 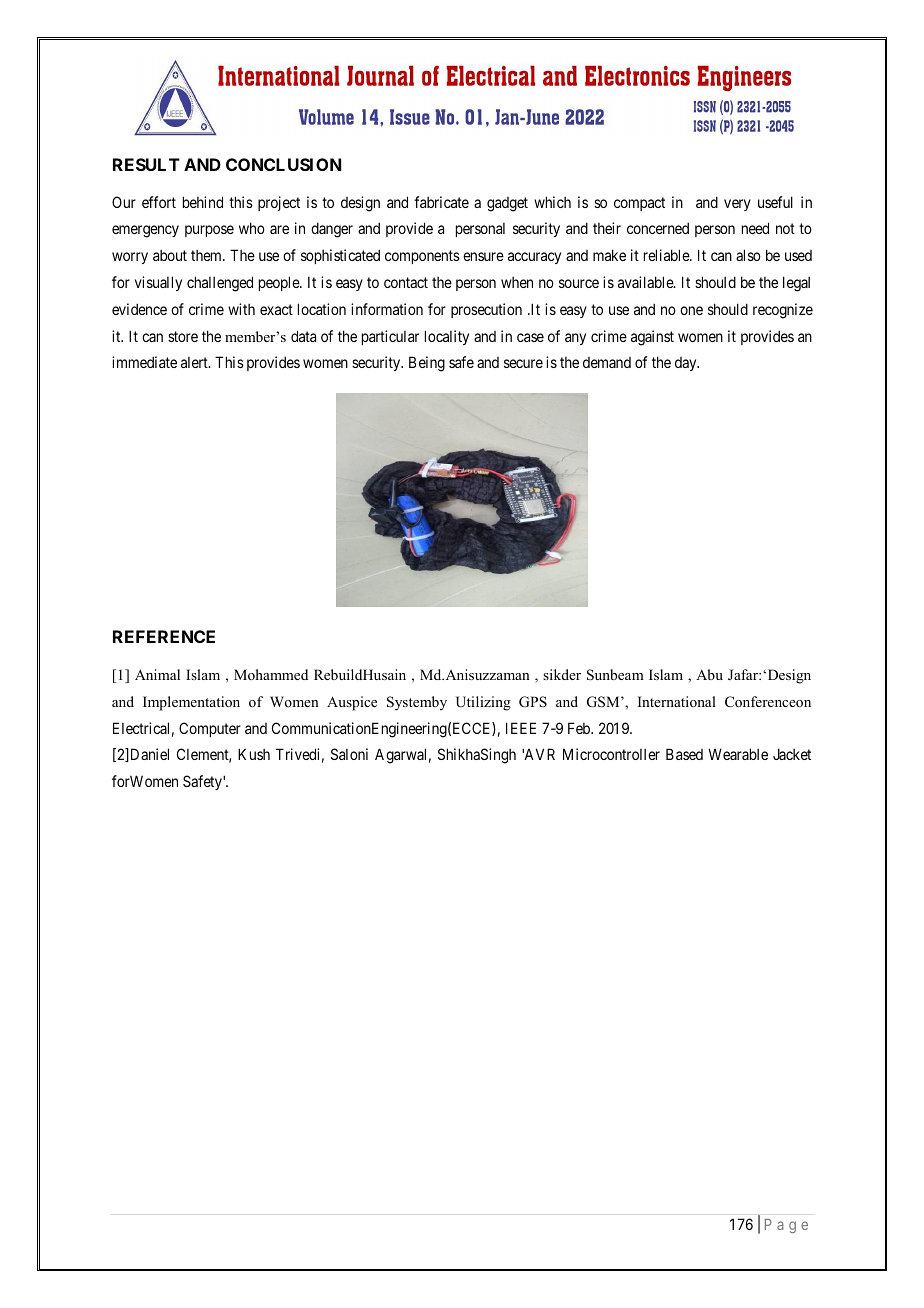 What do you see at coordinates (615, 675) in the screenshot?
I see `Sunbeam` at bounding box center [615, 675].
